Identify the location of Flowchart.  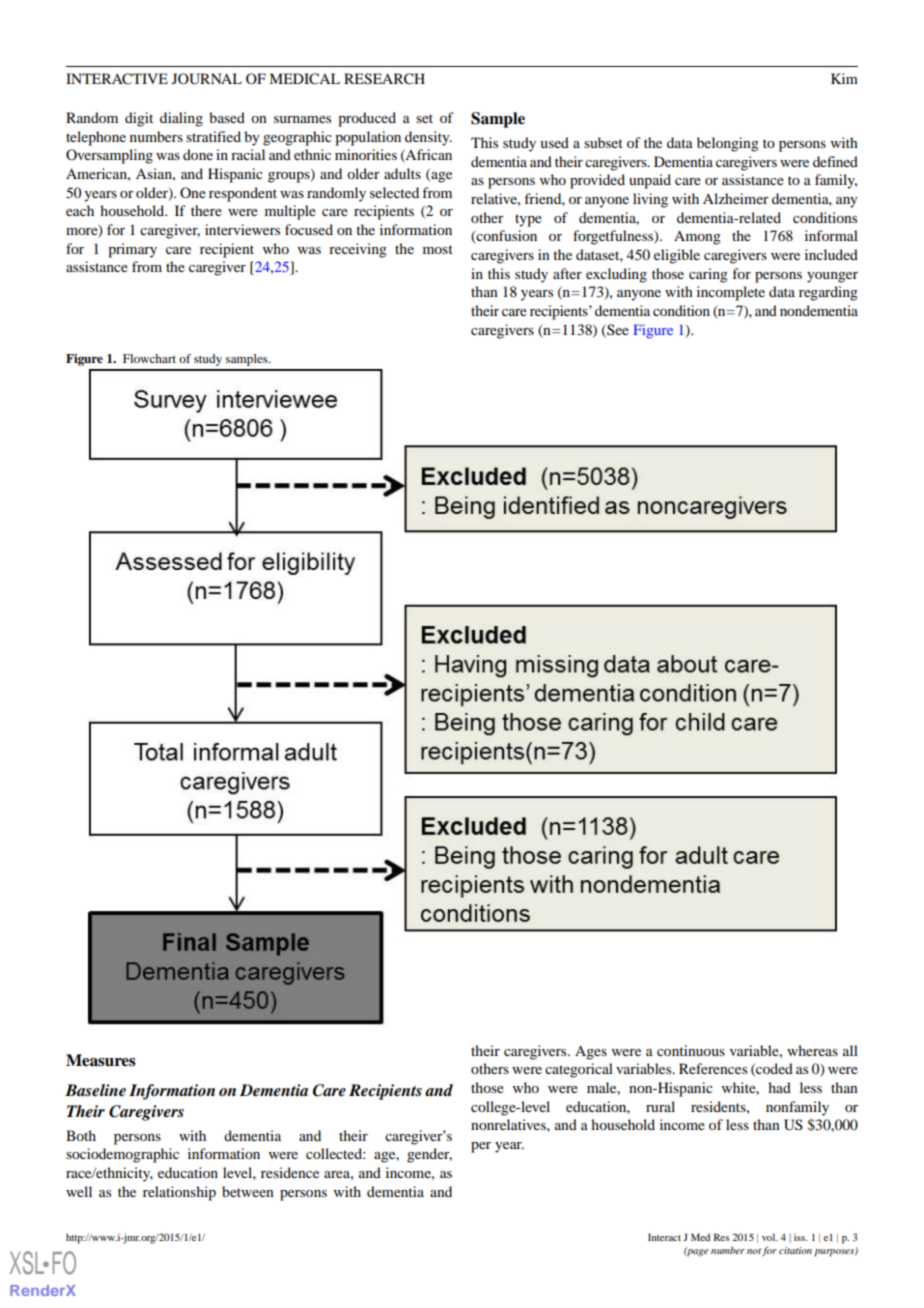
(149, 358).
